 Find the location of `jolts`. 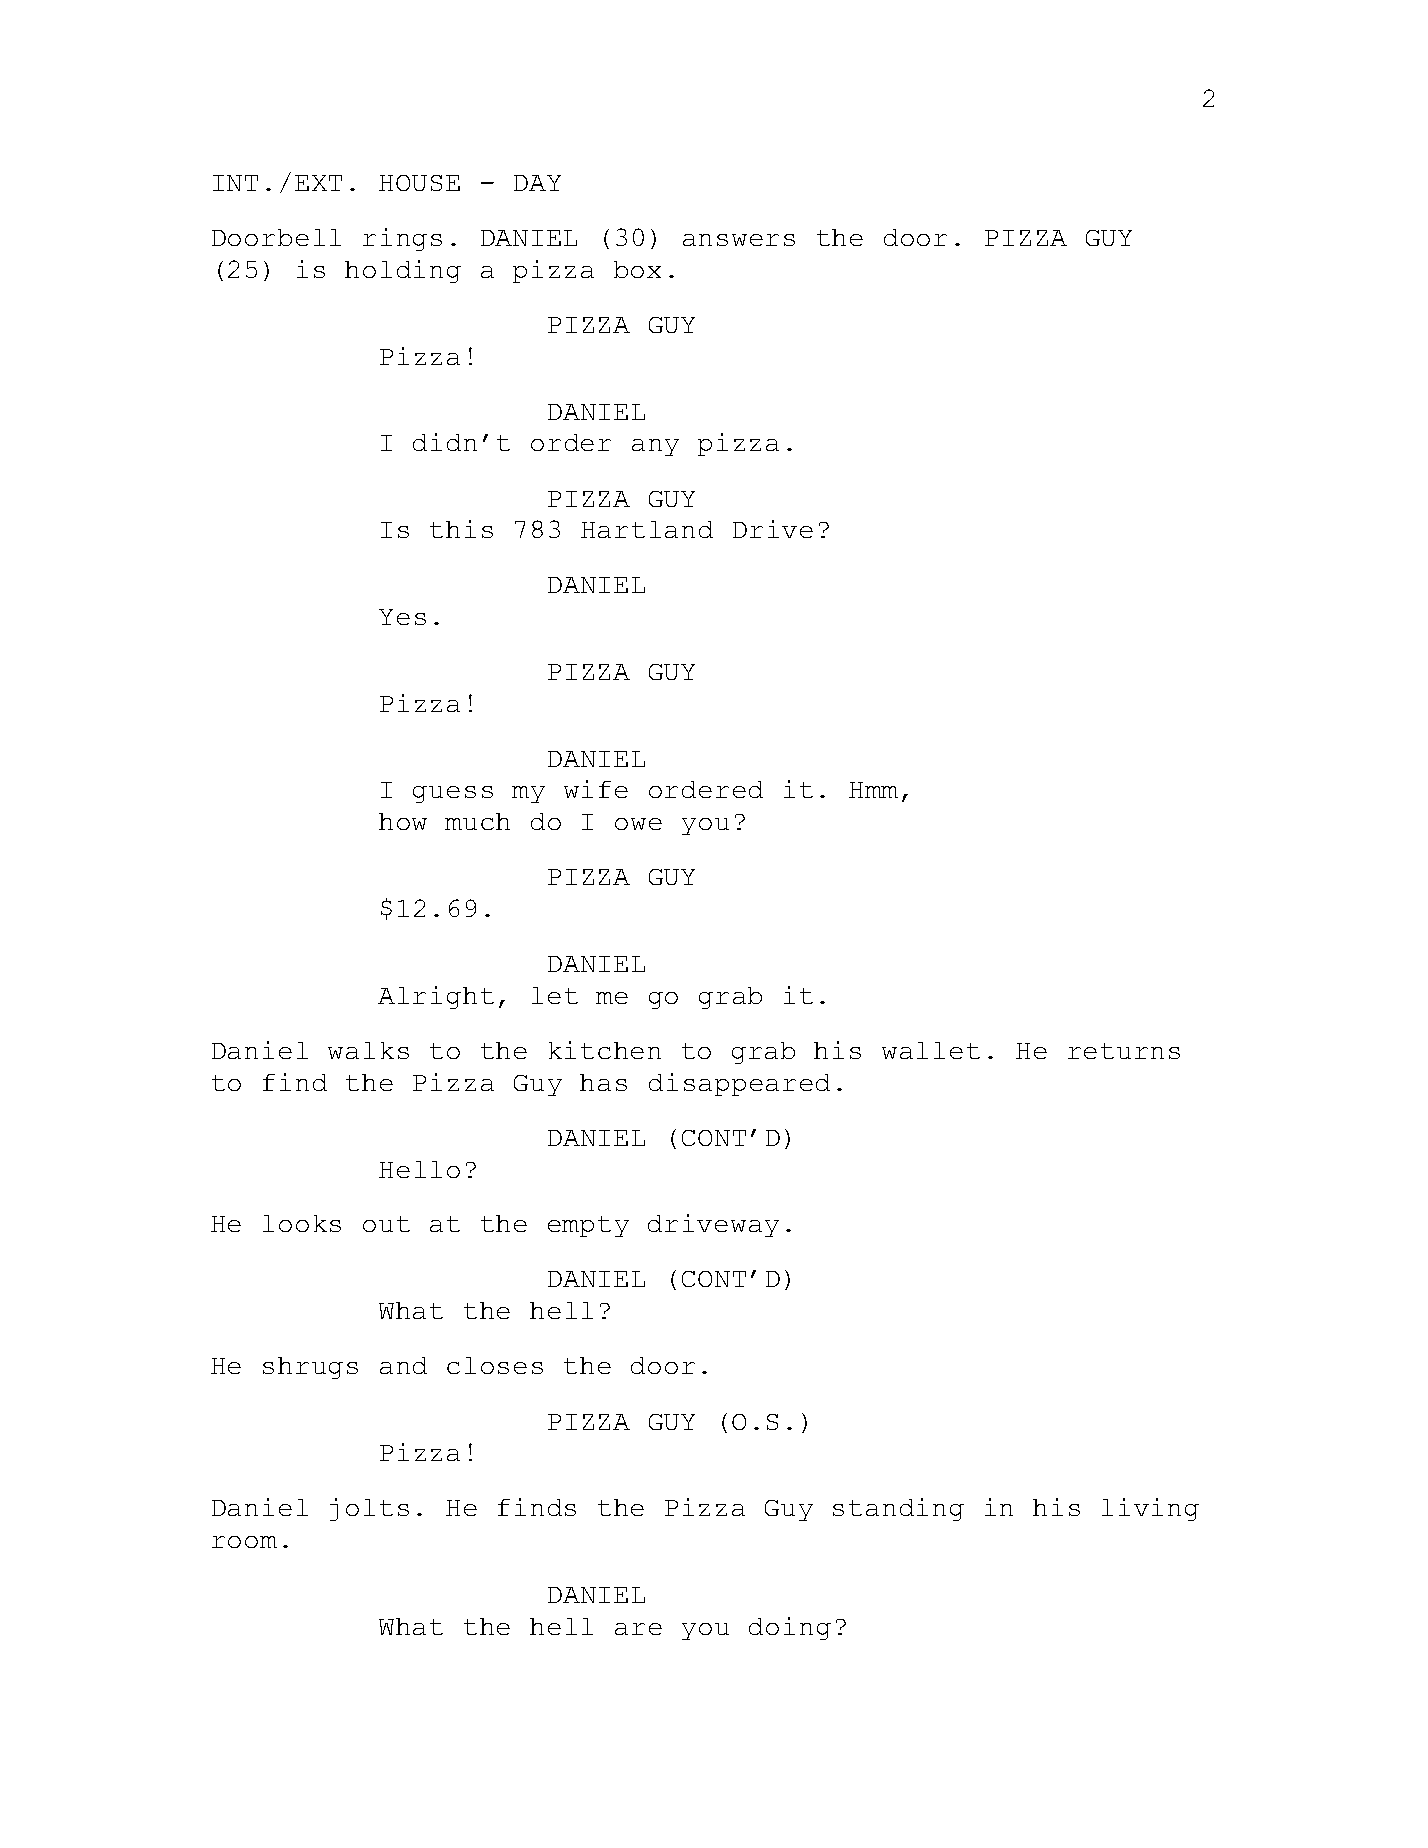

jolts is located at coordinates (369, 1509).
